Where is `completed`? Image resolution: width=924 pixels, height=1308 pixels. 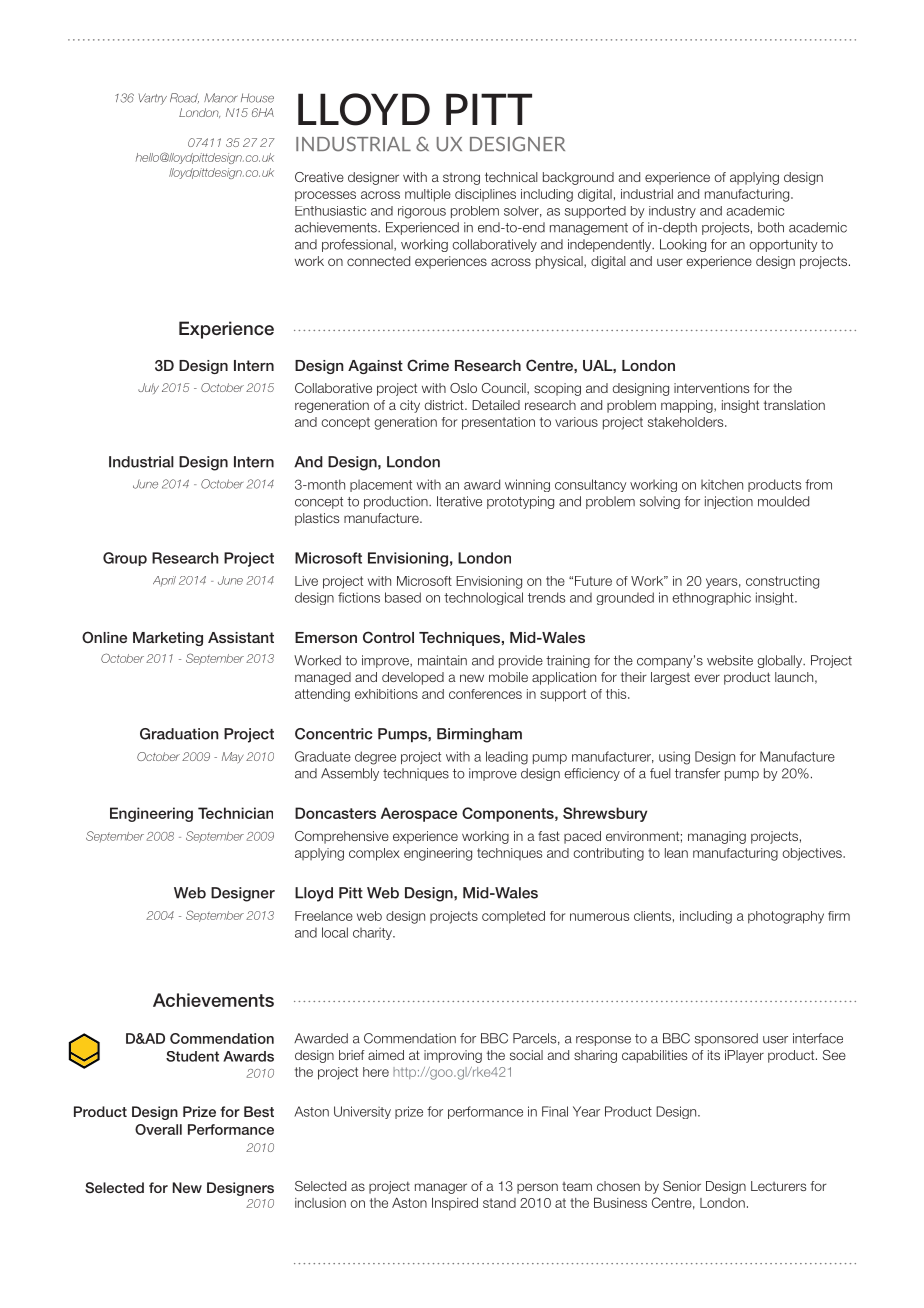
completed is located at coordinates (513, 917).
